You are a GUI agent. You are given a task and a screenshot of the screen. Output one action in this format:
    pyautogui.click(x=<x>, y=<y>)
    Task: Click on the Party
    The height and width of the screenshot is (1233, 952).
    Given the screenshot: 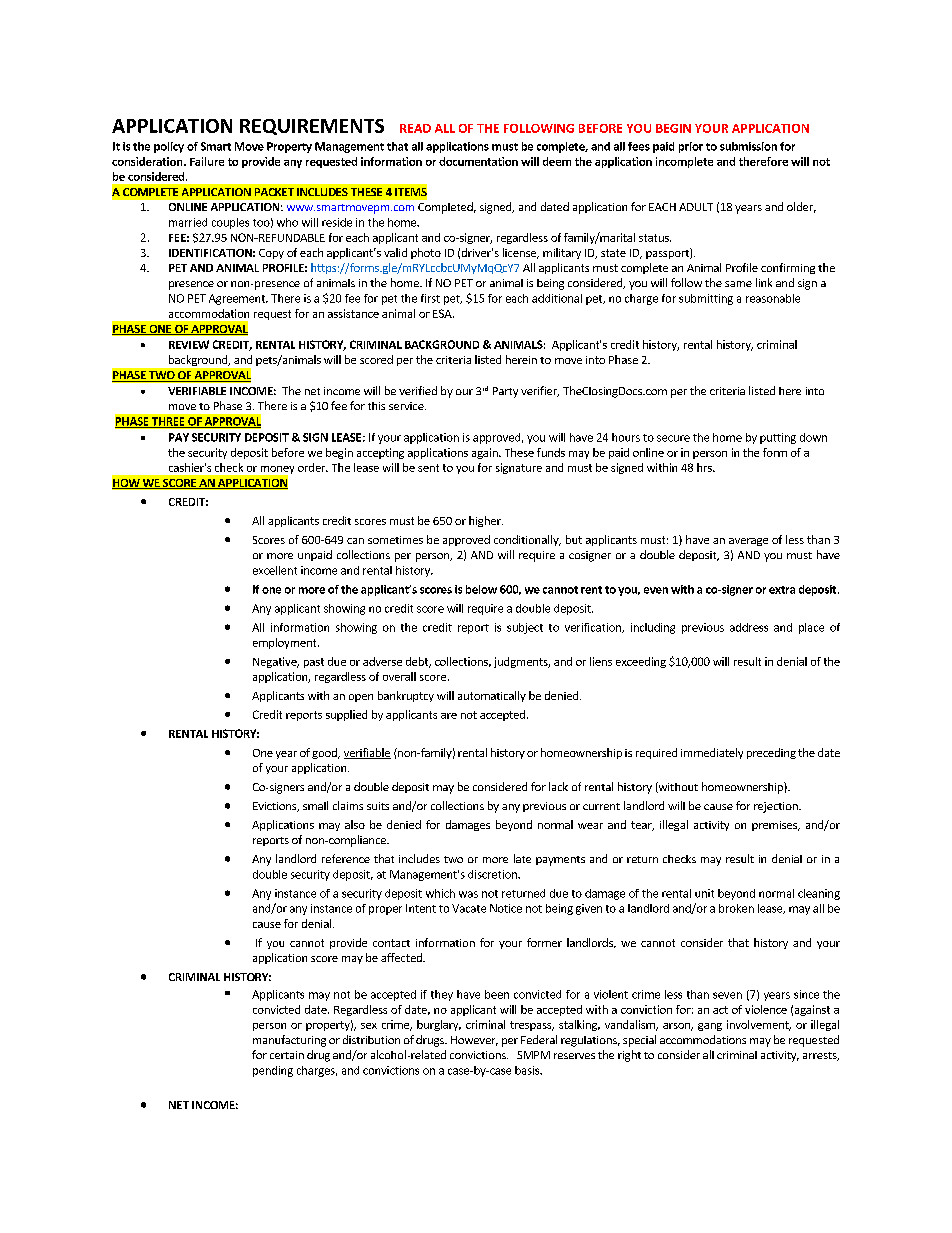 What is the action you would take?
    pyautogui.click(x=505, y=392)
